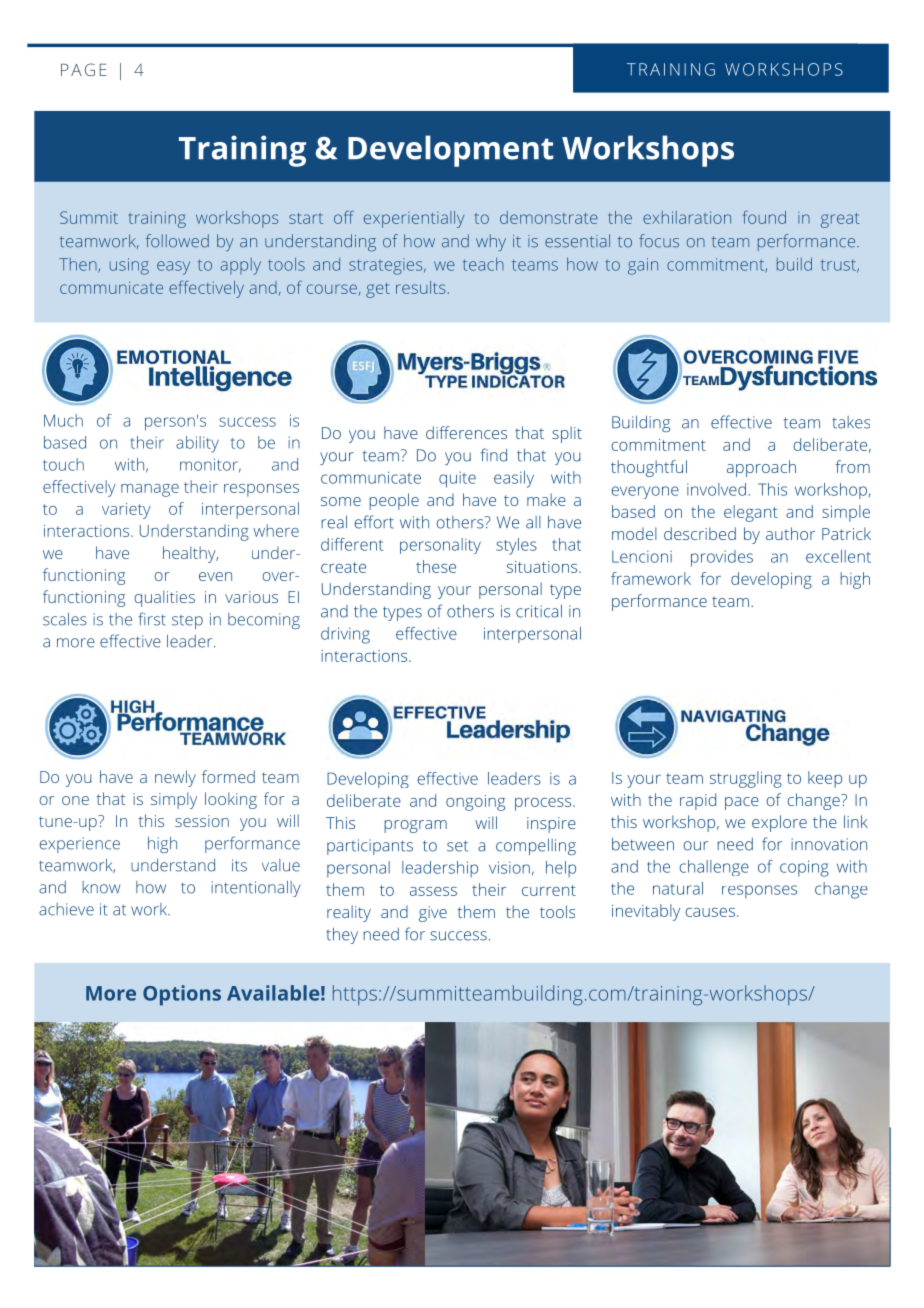 The image size is (924, 1308). Describe the element at coordinates (450, 151) in the page. I see `Development` at that location.
